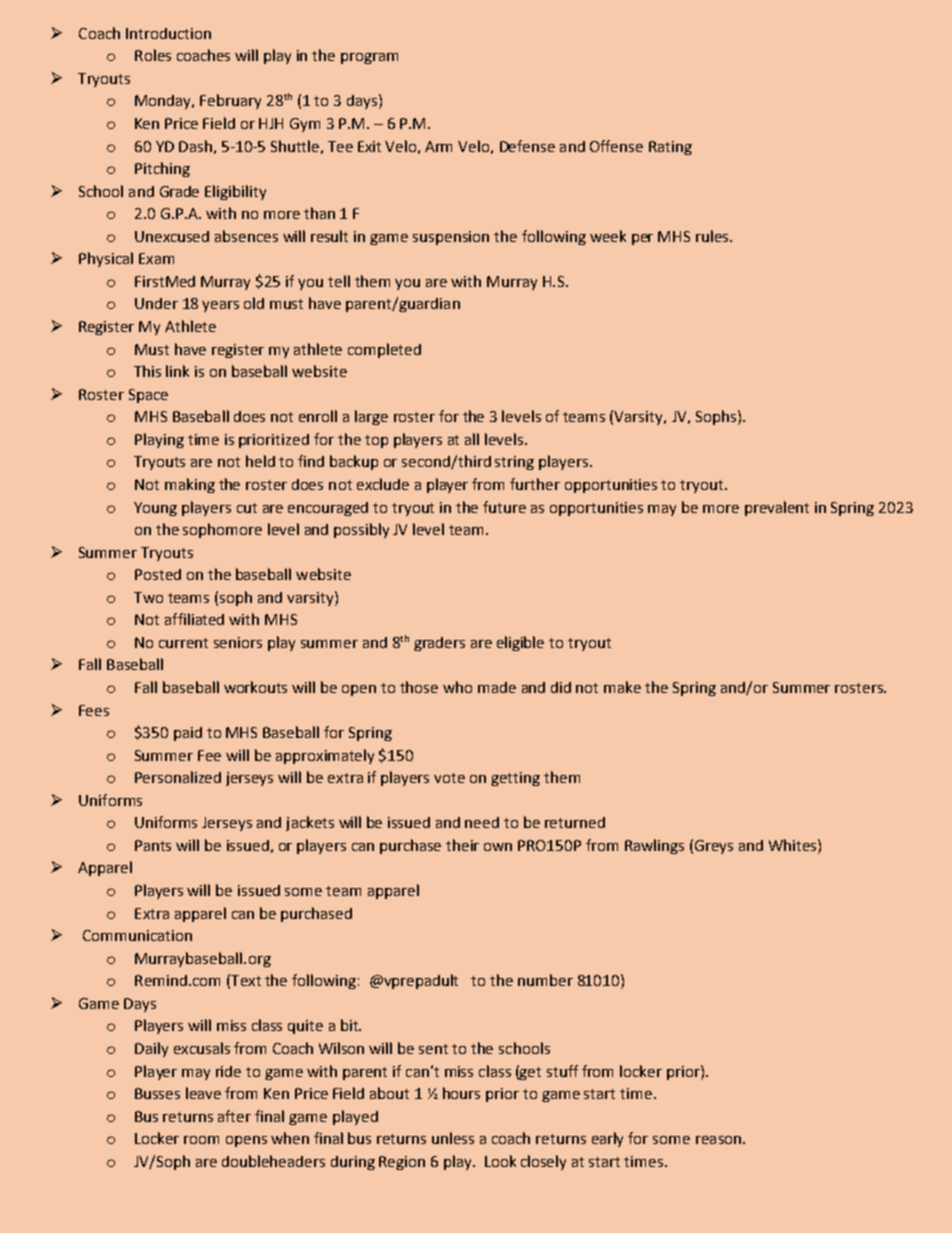 The height and width of the screenshot is (1233, 952). Describe the element at coordinates (178, 777) in the screenshot. I see `Personalized` at that location.
